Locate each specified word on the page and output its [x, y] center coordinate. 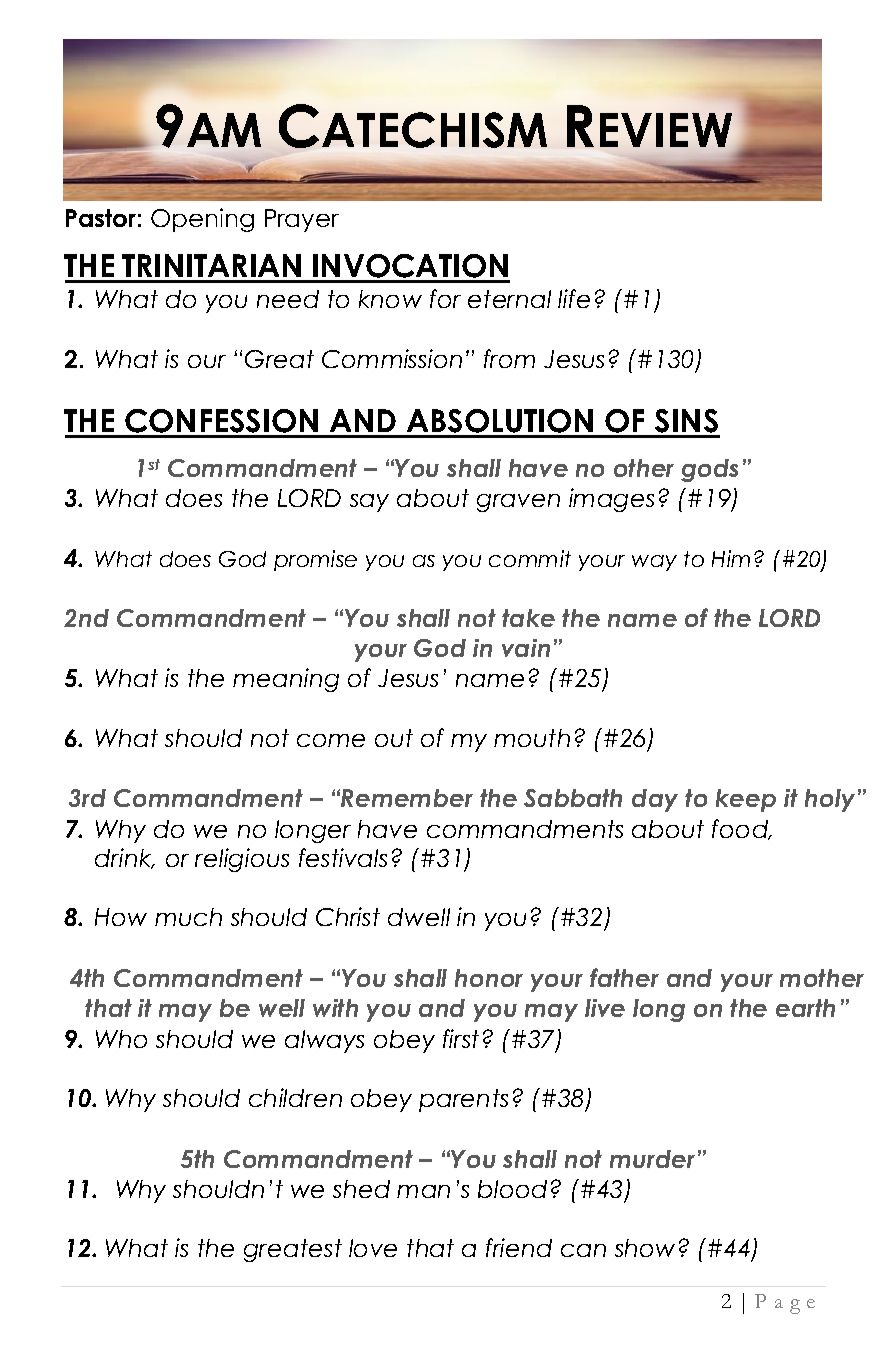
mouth [532, 738]
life [574, 298]
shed [361, 1189]
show [645, 1248]
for [445, 298]
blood [512, 1189]
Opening [202, 220]
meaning [286, 680]
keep [746, 800]
